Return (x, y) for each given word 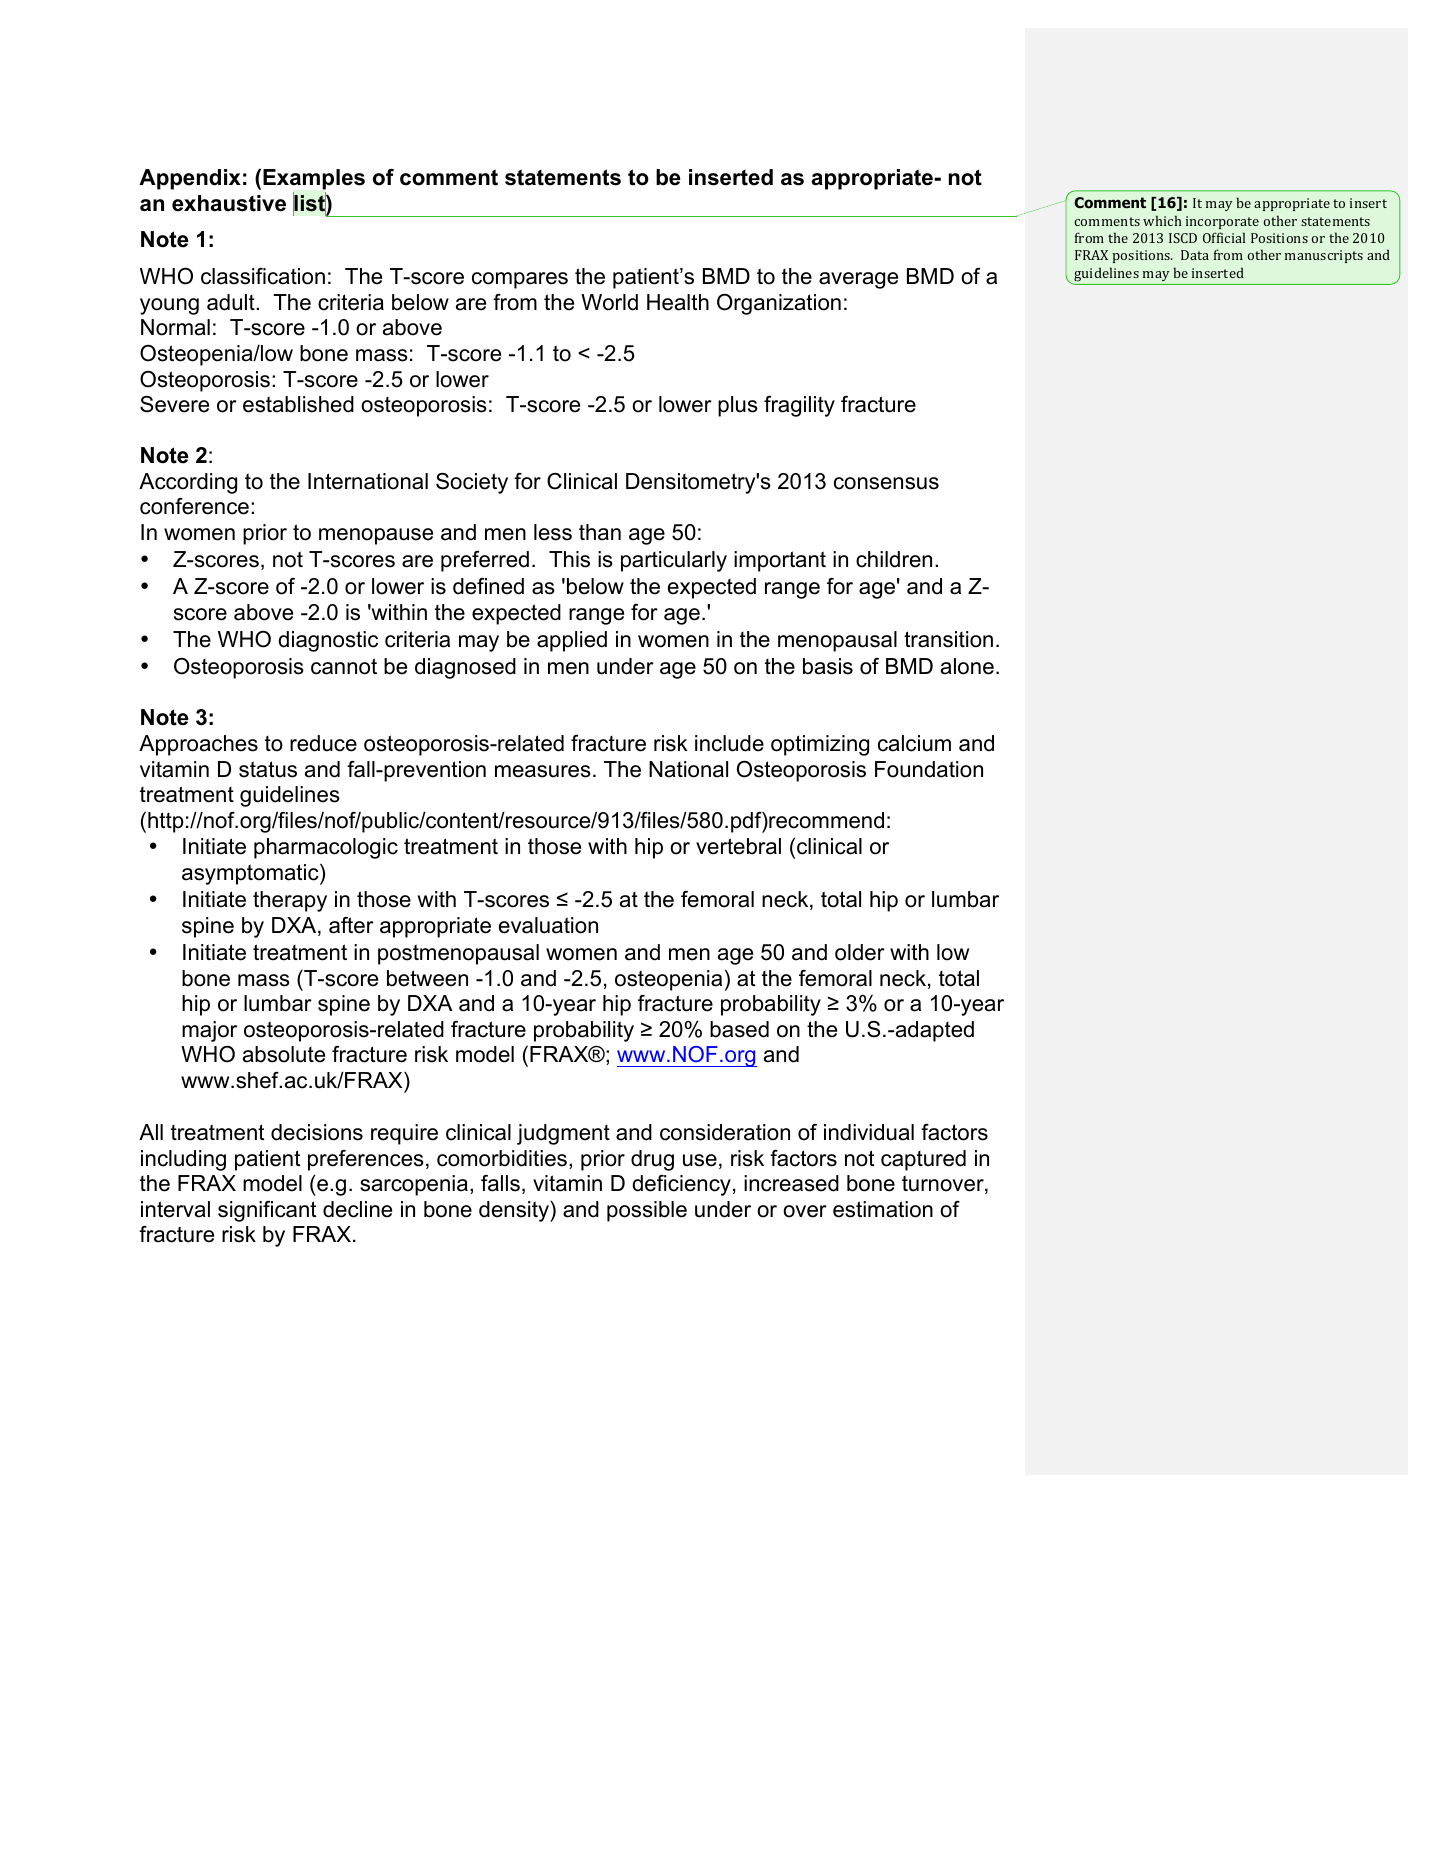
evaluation (548, 925)
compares (520, 280)
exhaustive (229, 203)
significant (267, 1211)
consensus (886, 483)
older (860, 952)
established (298, 404)
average (858, 280)
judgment (563, 1134)
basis (828, 666)
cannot (344, 666)
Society (472, 483)
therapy (290, 901)
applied (572, 641)
